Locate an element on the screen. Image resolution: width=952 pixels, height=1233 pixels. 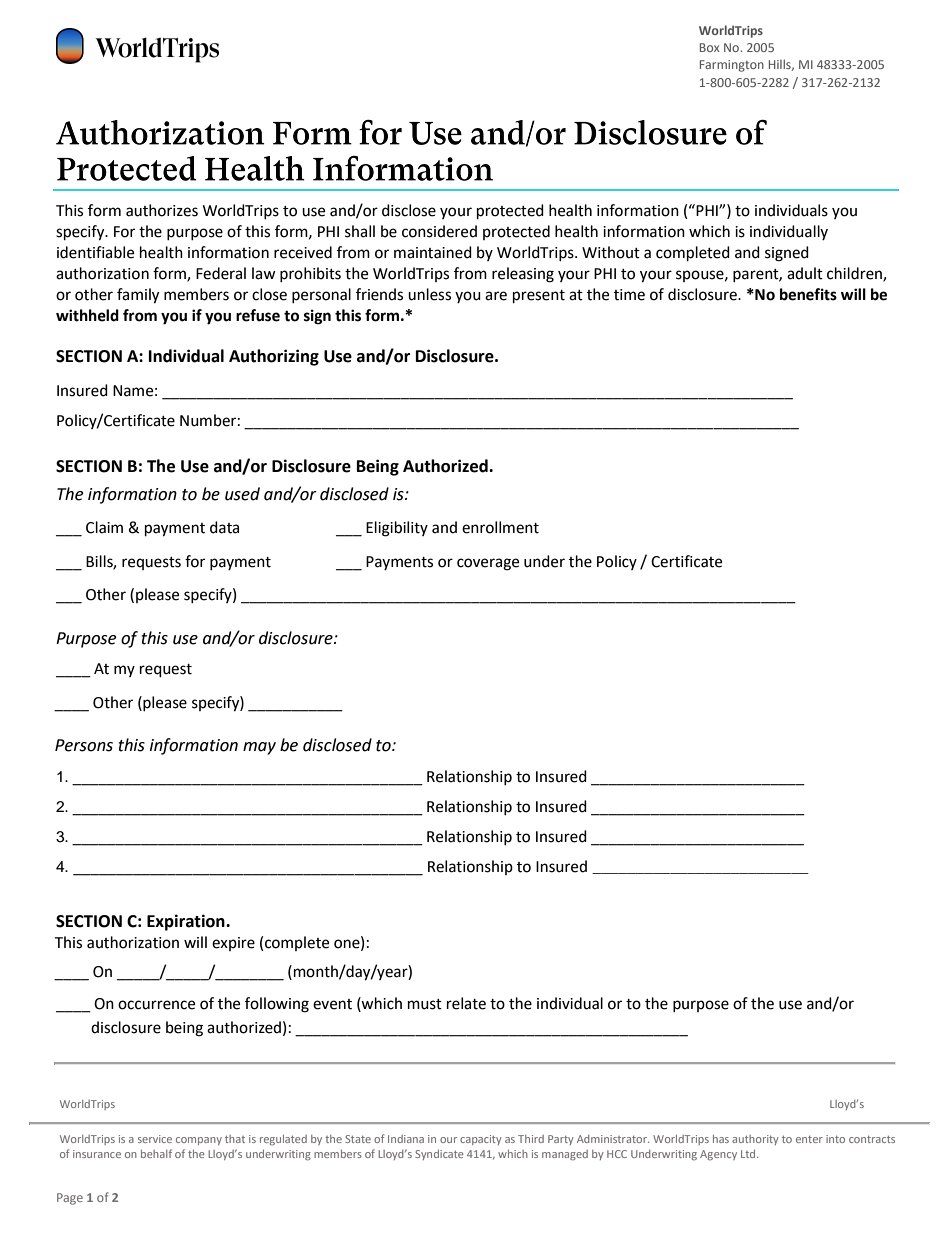
Syndicate is located at coordinates (439, 1155).
